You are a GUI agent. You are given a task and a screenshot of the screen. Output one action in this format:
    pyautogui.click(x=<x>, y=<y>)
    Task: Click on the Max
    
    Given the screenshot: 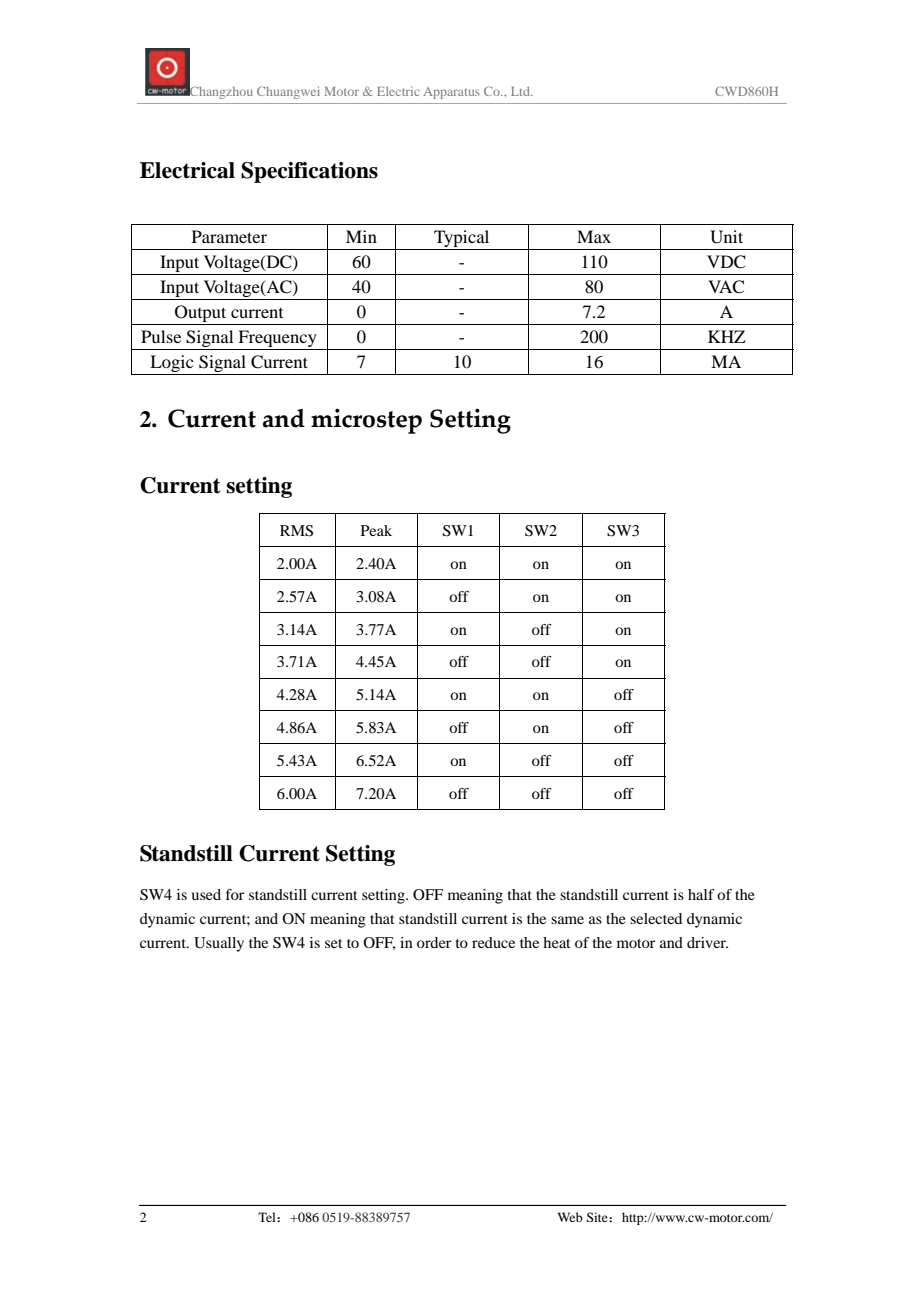 What is the action you would take?
    pyautogui.click(x=594, y=236)
